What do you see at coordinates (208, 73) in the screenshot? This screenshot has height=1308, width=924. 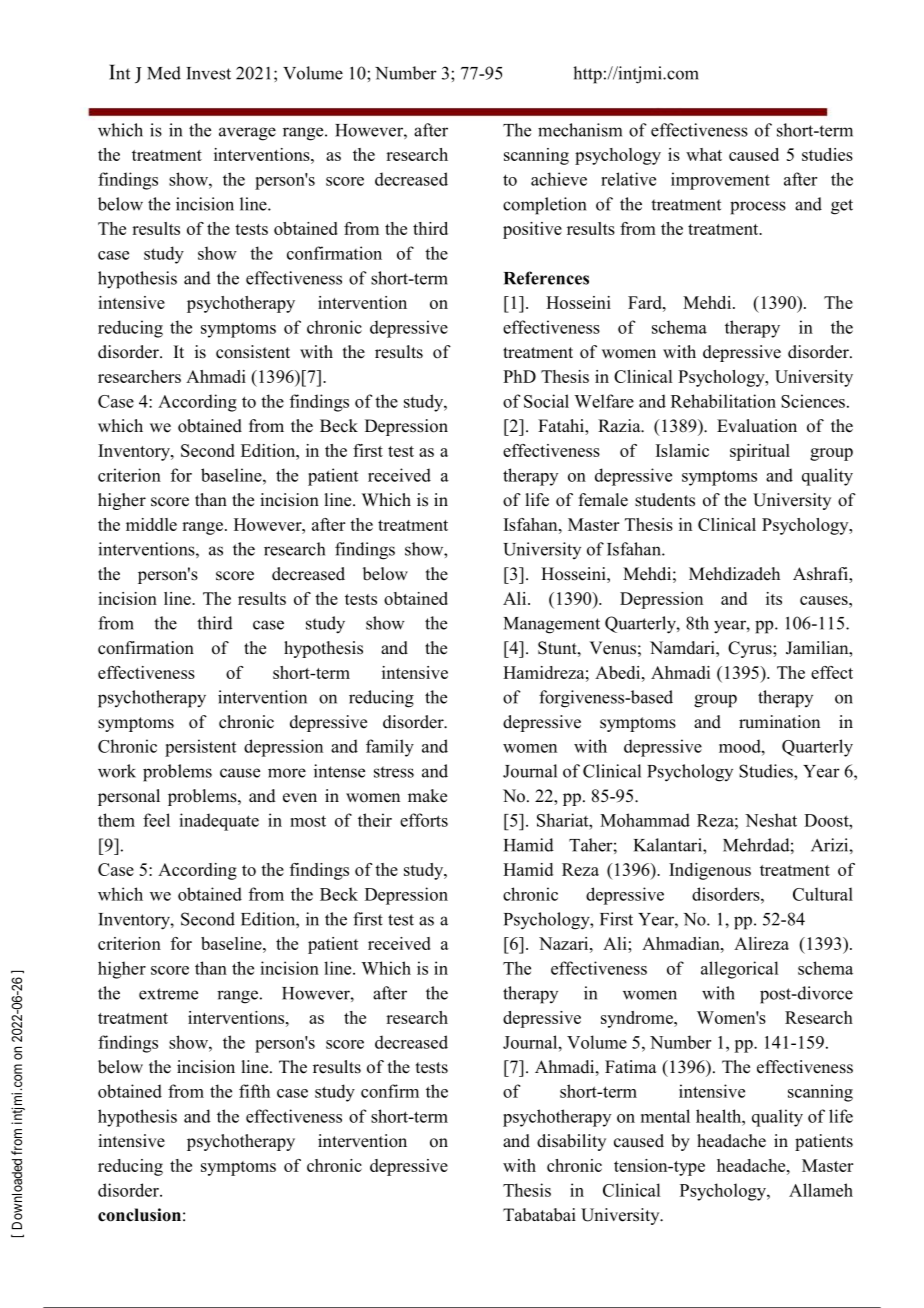 I see `Invest` at bounding box center [208, 73].
